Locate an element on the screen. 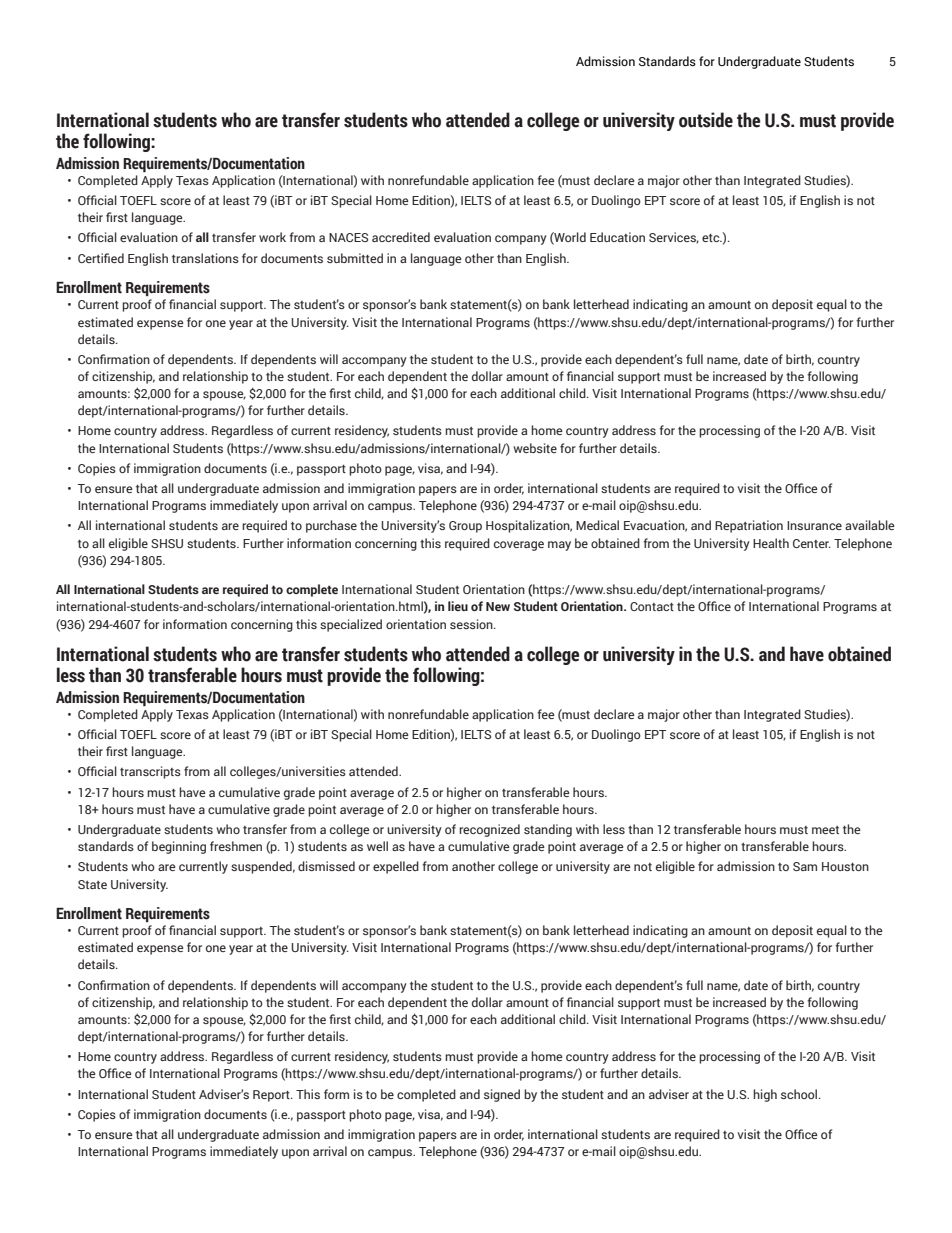 The image size is (952, 1233). etc is located at coordinates (712, 238).
